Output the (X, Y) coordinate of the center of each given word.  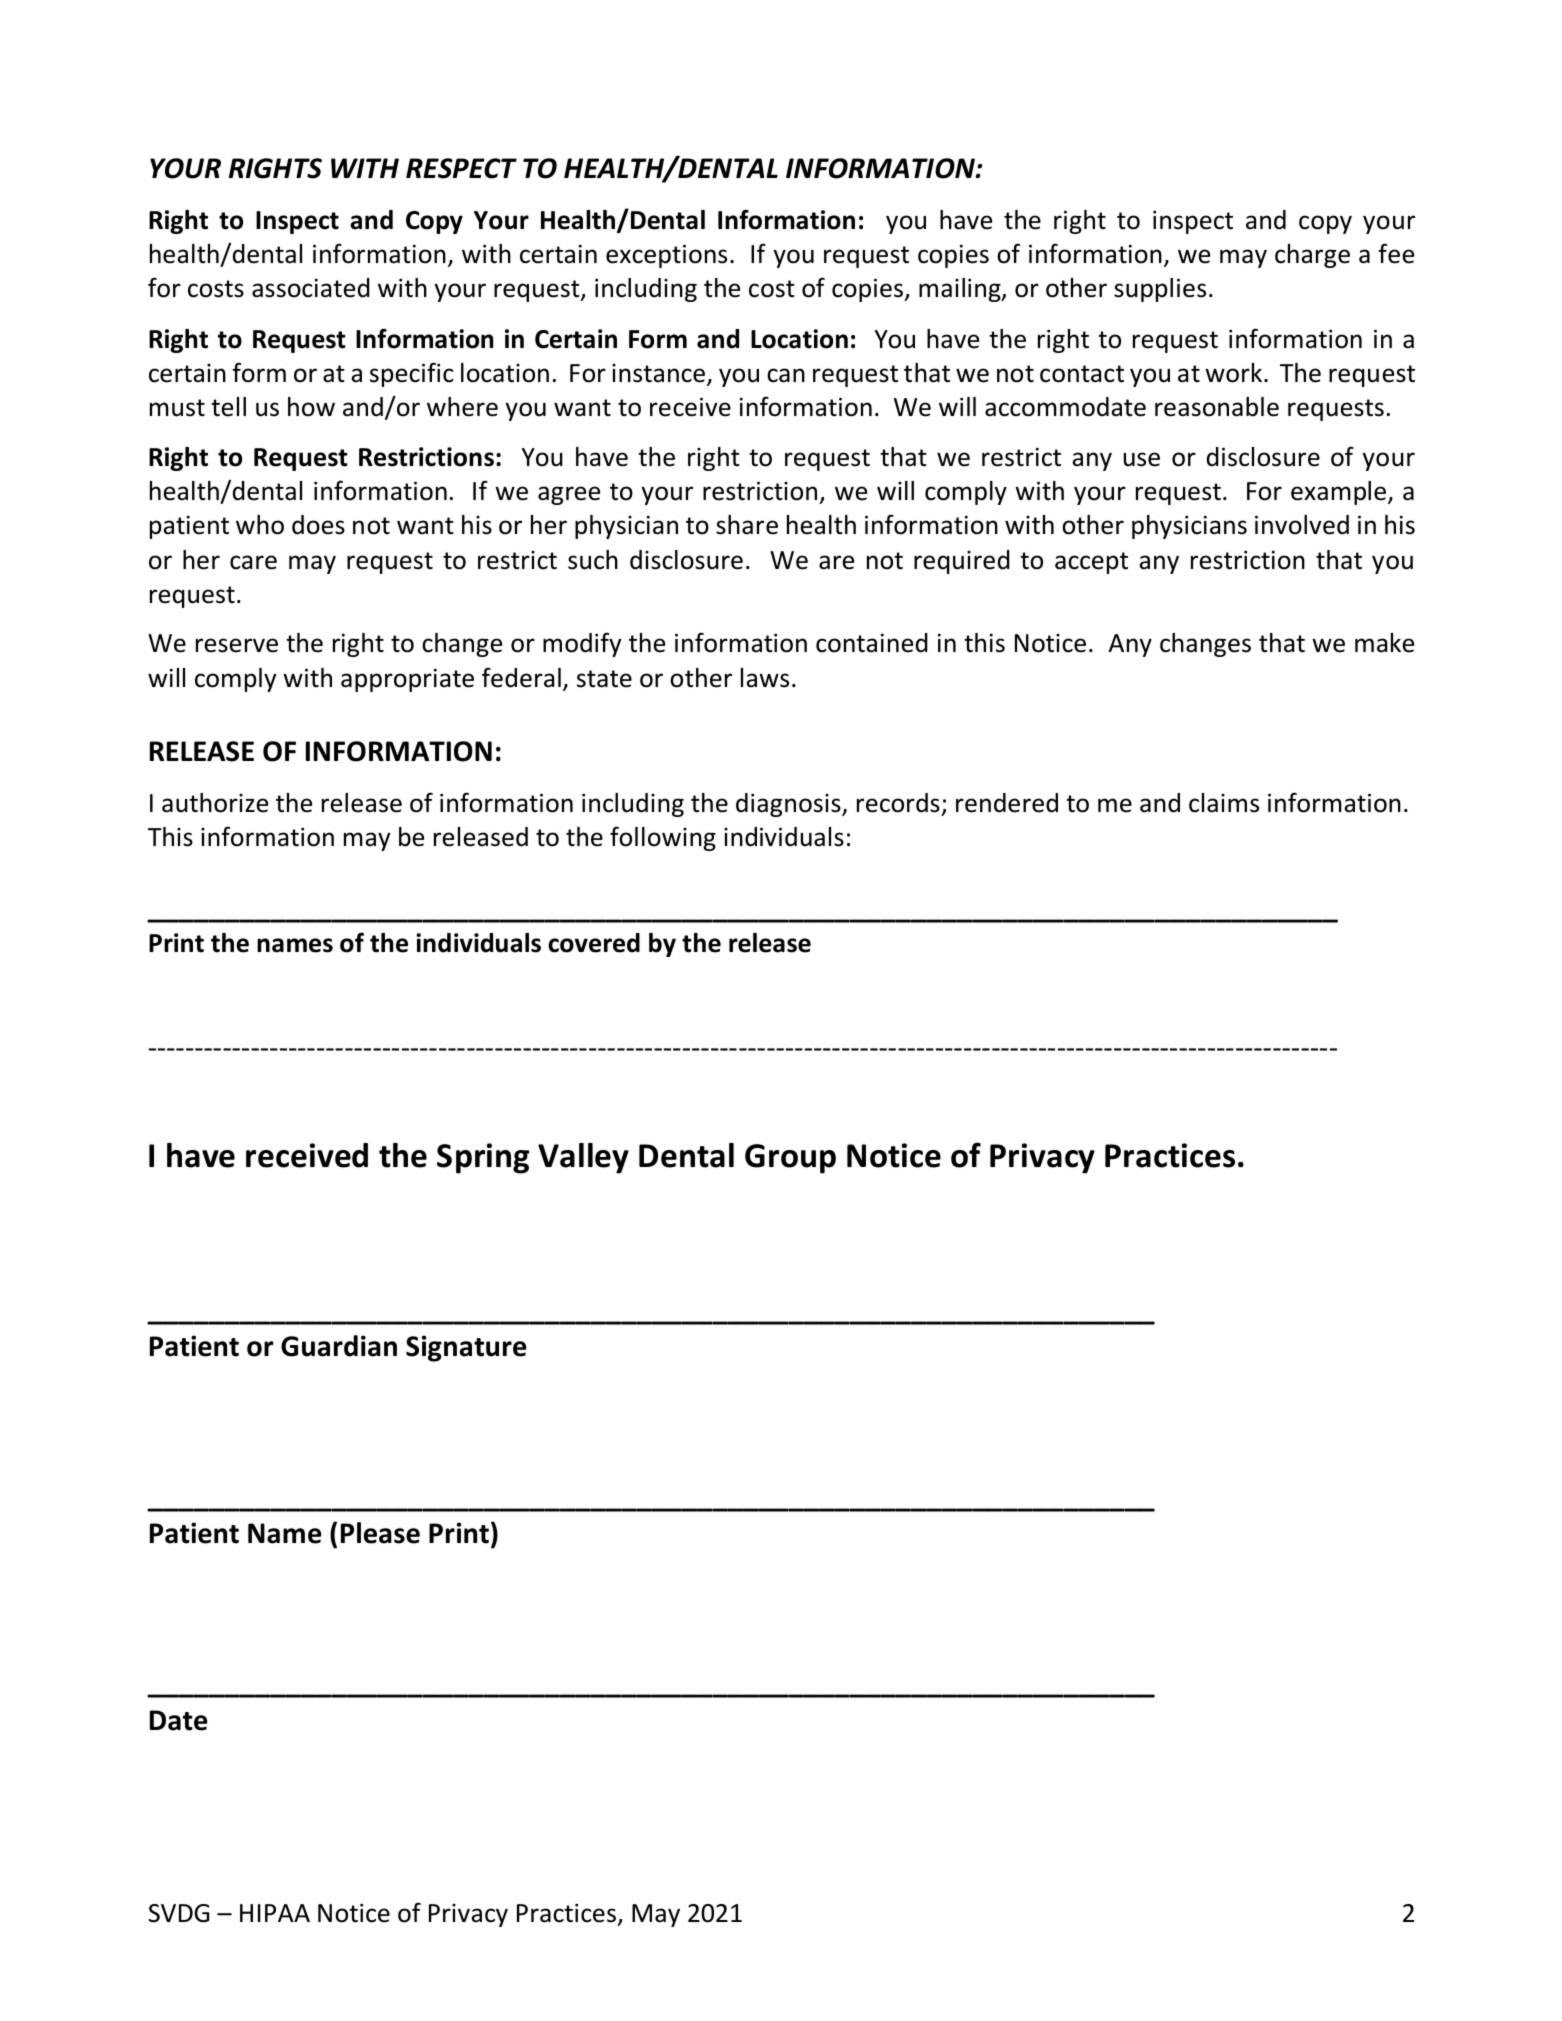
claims (1224, 803)
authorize (215, 803)
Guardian (339, 1346)
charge (1312, 256)
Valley (583, 1158)
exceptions (666, 256)
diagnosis (789, 805)
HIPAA (275, 1913)
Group (790, 1159)
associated (311, 288)
